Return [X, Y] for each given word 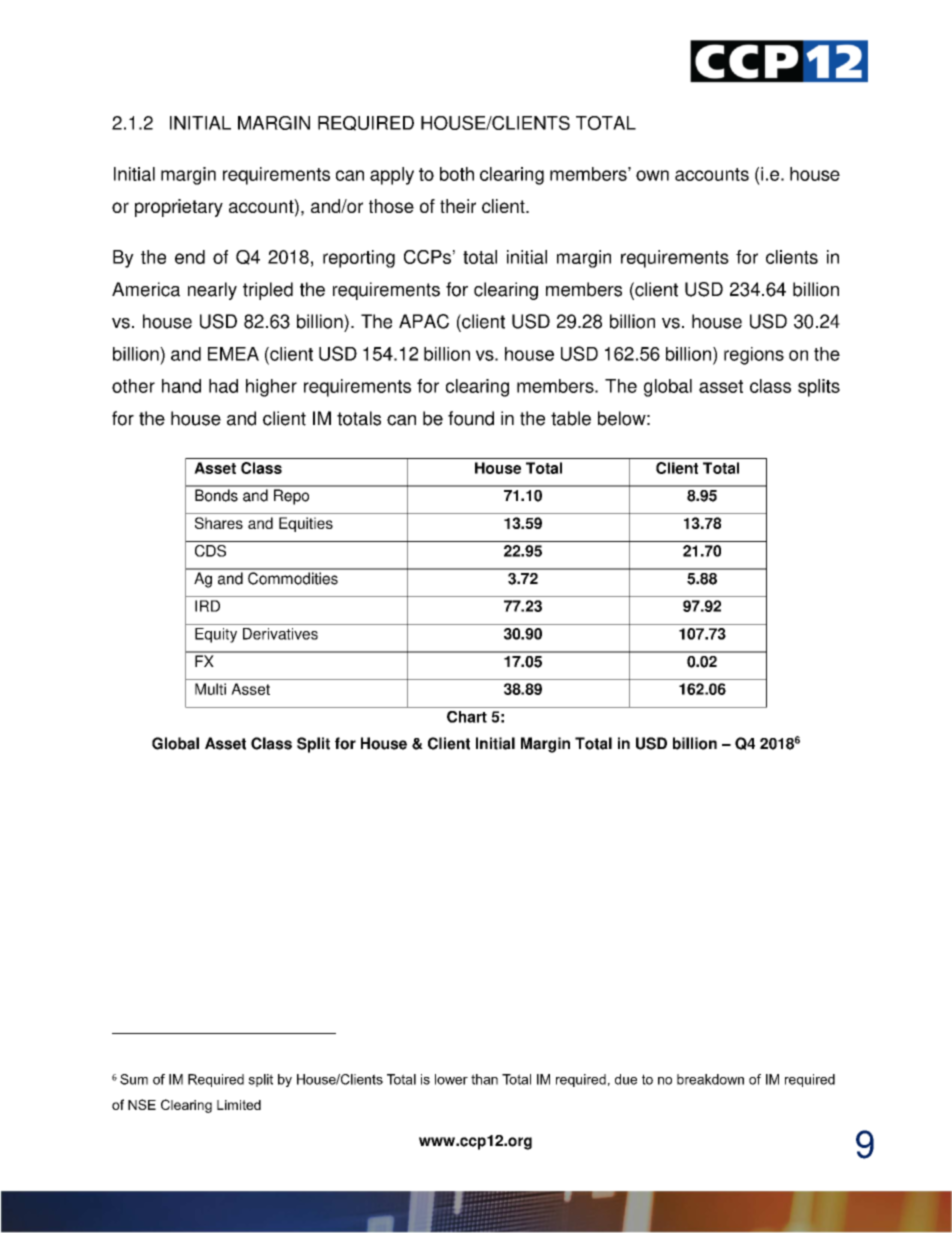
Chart [467, 717]
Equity [216, 635]
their [458, 206]
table [571, 418]
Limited [239, 1105]
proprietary [179, 208]
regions [754, 356]
